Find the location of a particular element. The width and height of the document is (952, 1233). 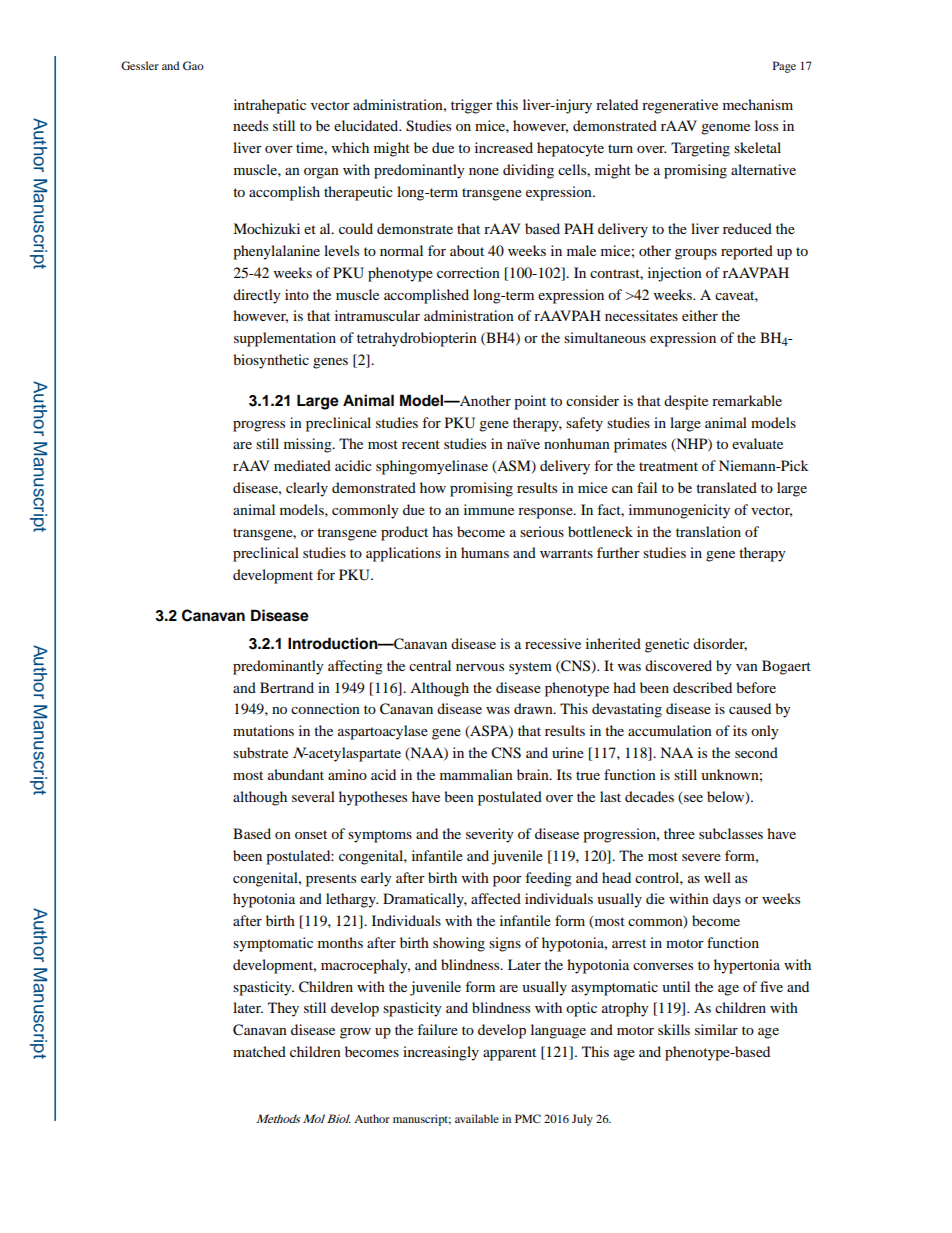

matched is located at coordinates (259, 1051).
